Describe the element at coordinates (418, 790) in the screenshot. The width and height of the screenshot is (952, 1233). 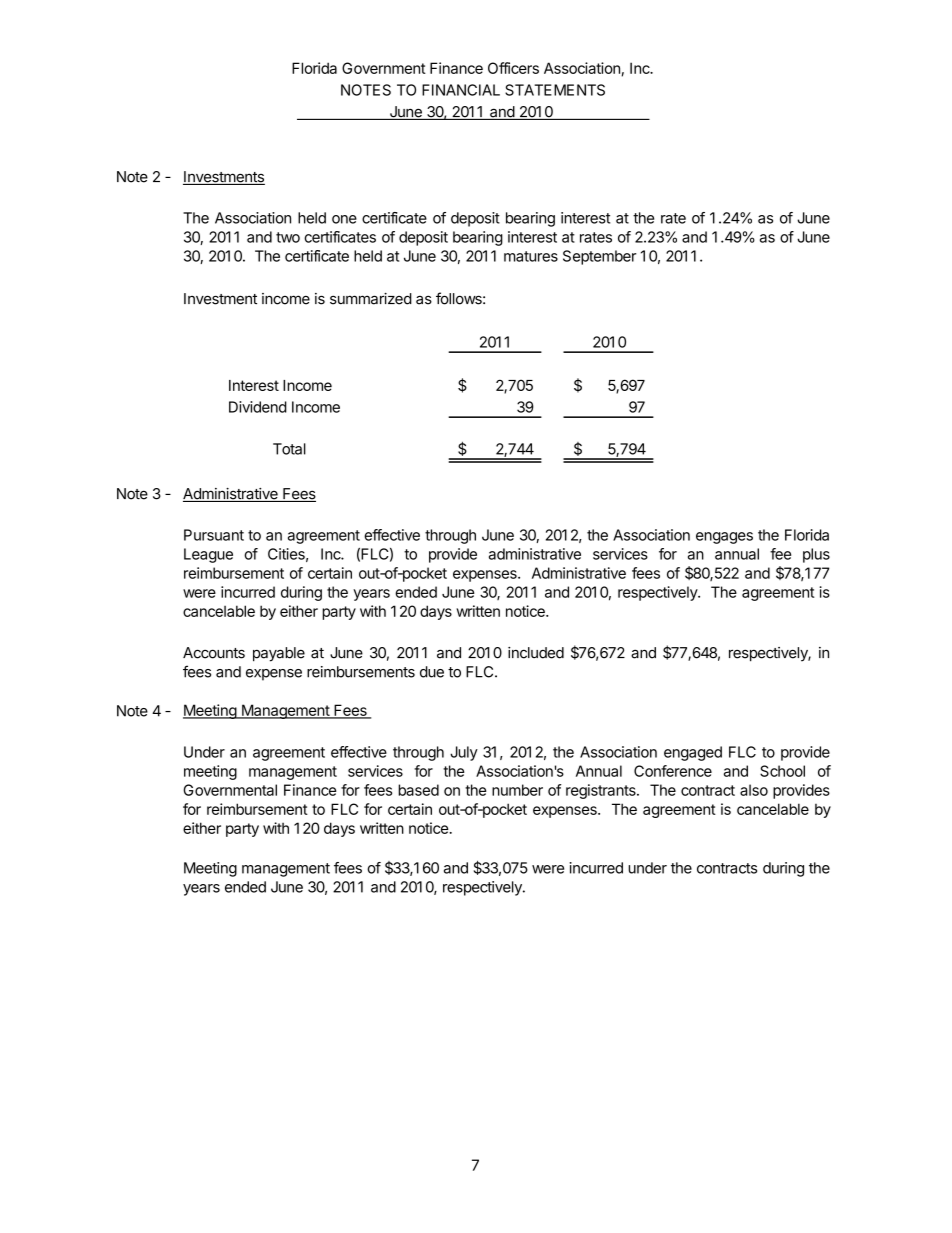
I see `based` at that location.
